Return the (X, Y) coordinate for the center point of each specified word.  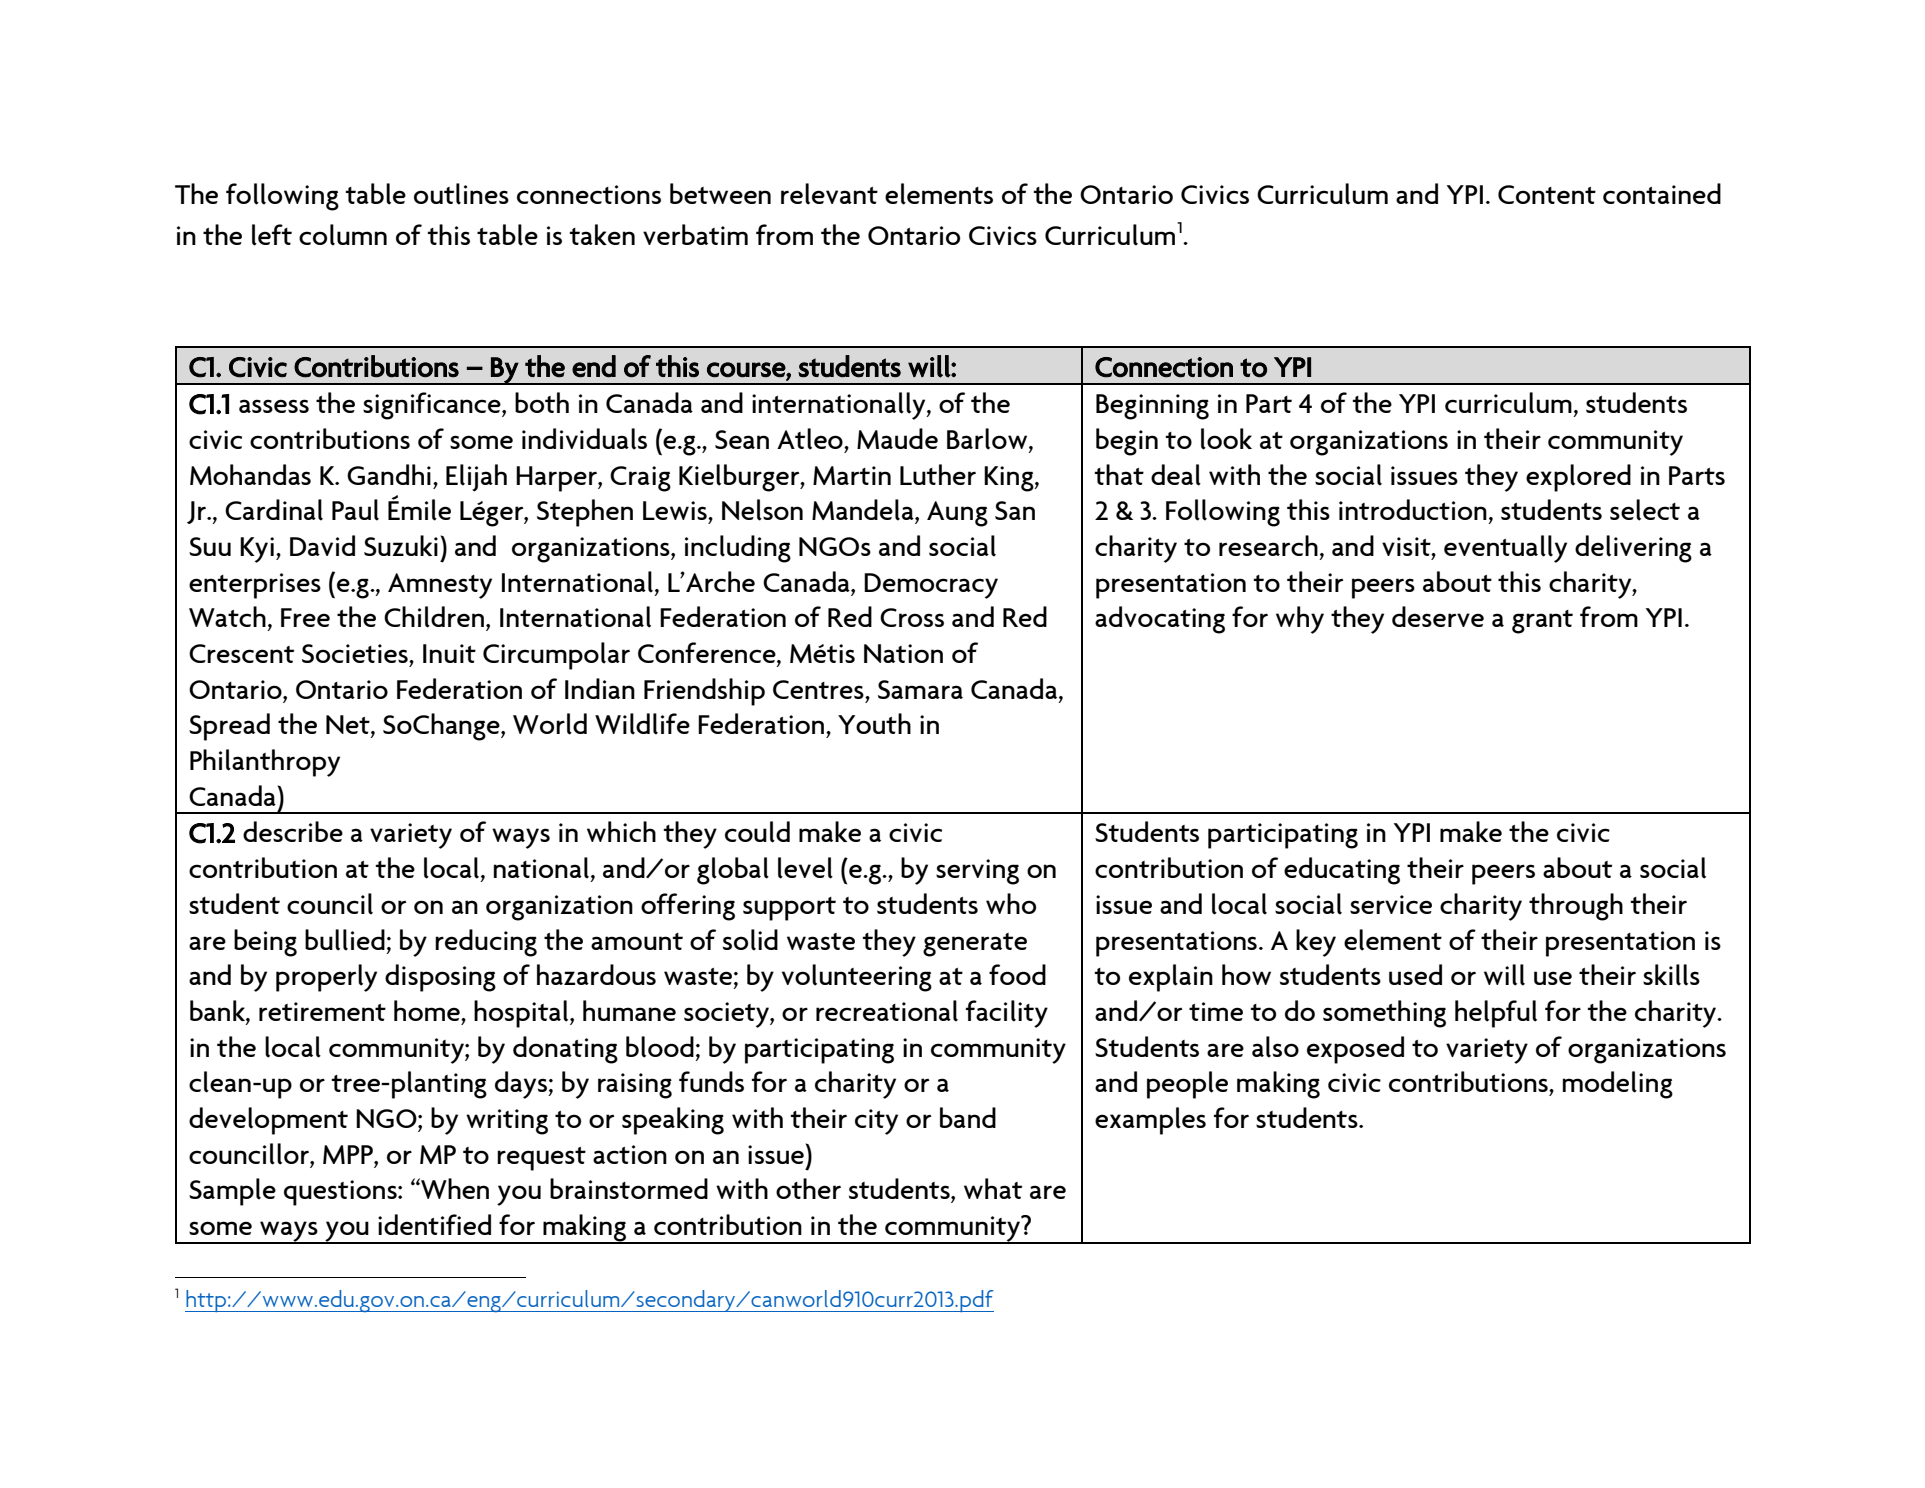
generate (975, 945)
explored (1578, 478)
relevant (829, 194)
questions (341, 1193)
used (1415, 974)
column (343, 235)
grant (1542, 622)
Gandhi (389, 474)
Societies (356, 653)
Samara (920, 689)
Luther (938, 474)
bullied (345, 940)
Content (1547, 194)
